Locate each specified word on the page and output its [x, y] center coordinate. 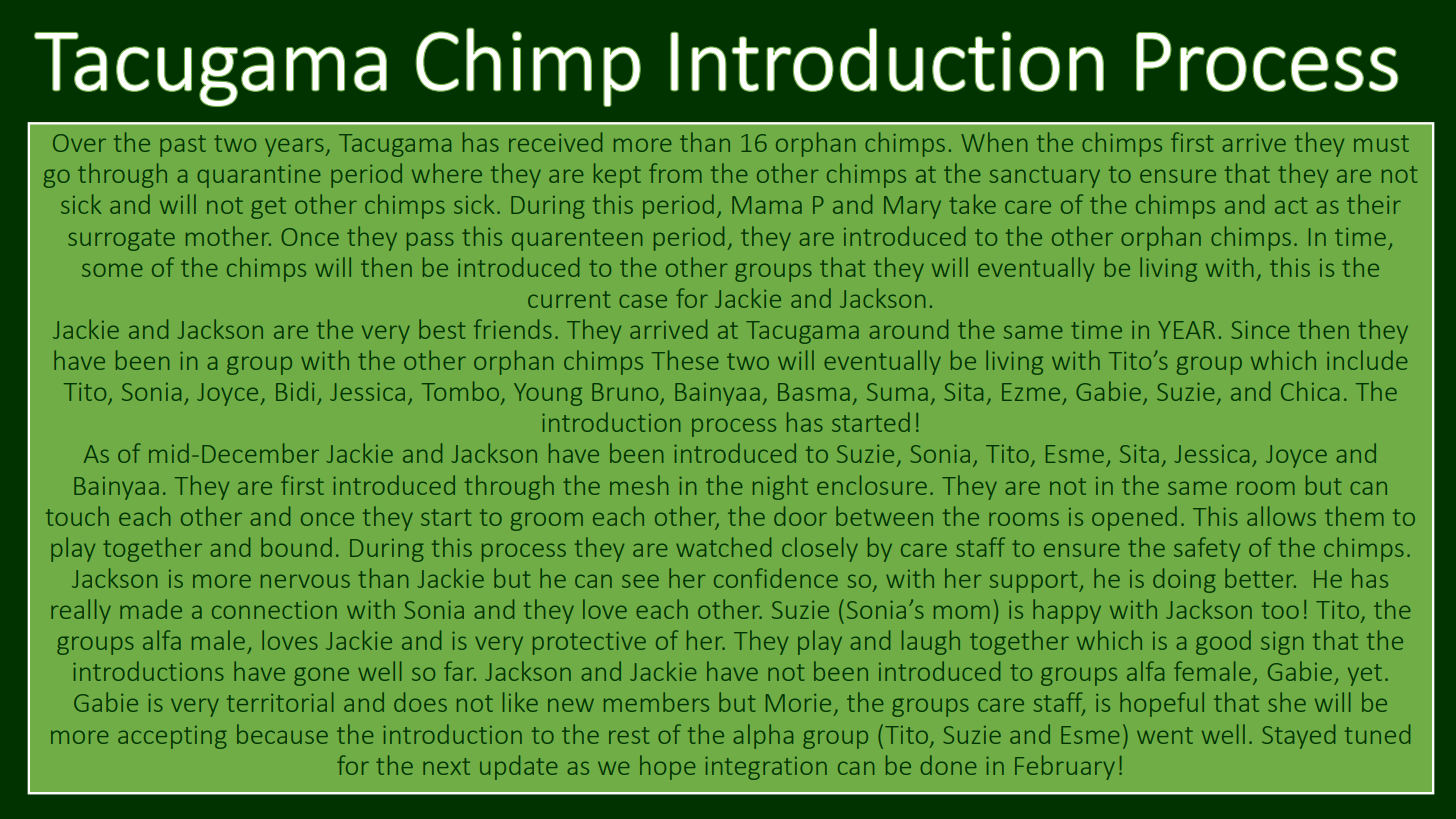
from [675, 173]
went [1165, 735]
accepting [172, 737]
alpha [763, 736]
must [1381, 143]
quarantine [259, 176]
